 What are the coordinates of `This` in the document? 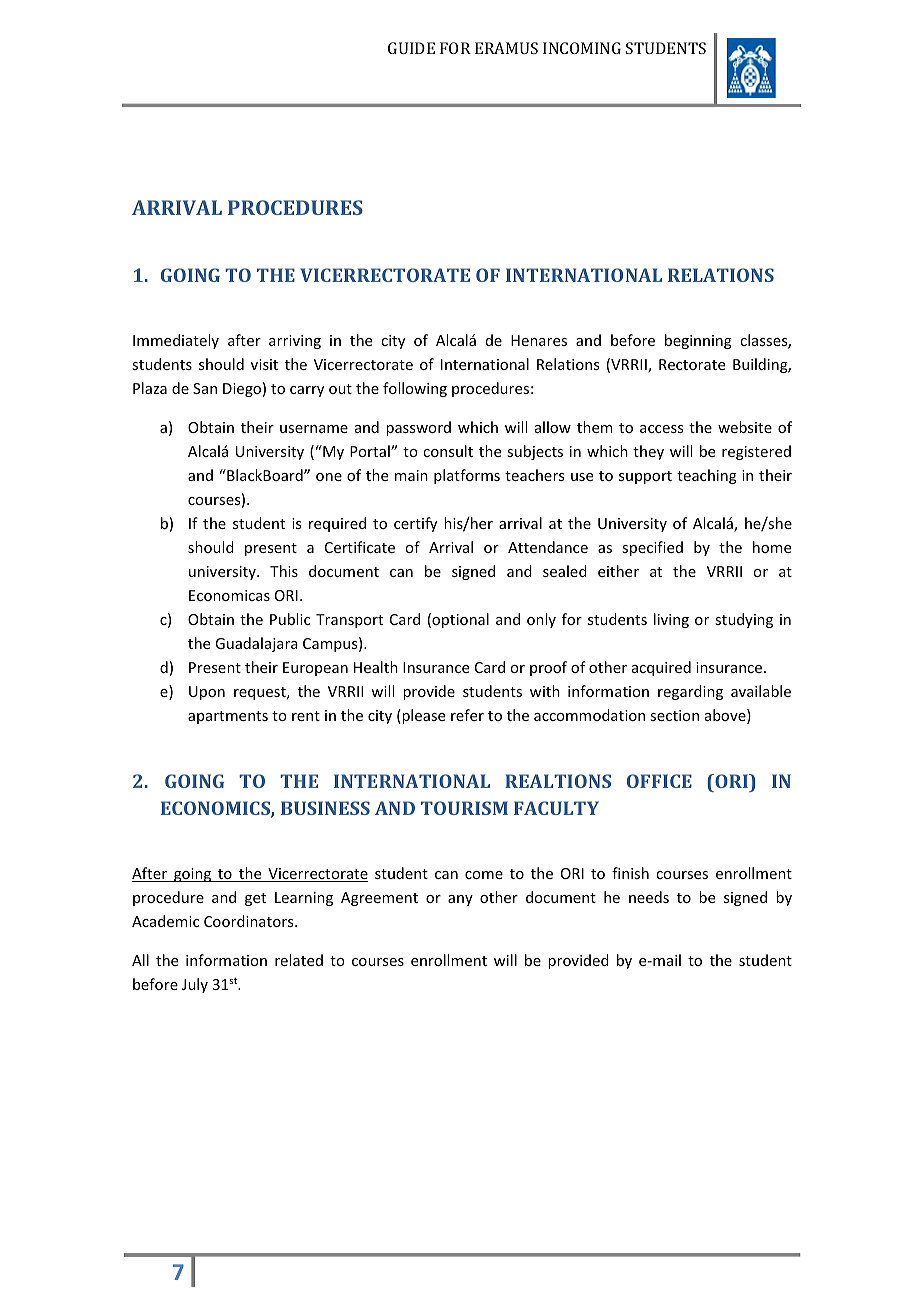 It's located at (284, 571).
